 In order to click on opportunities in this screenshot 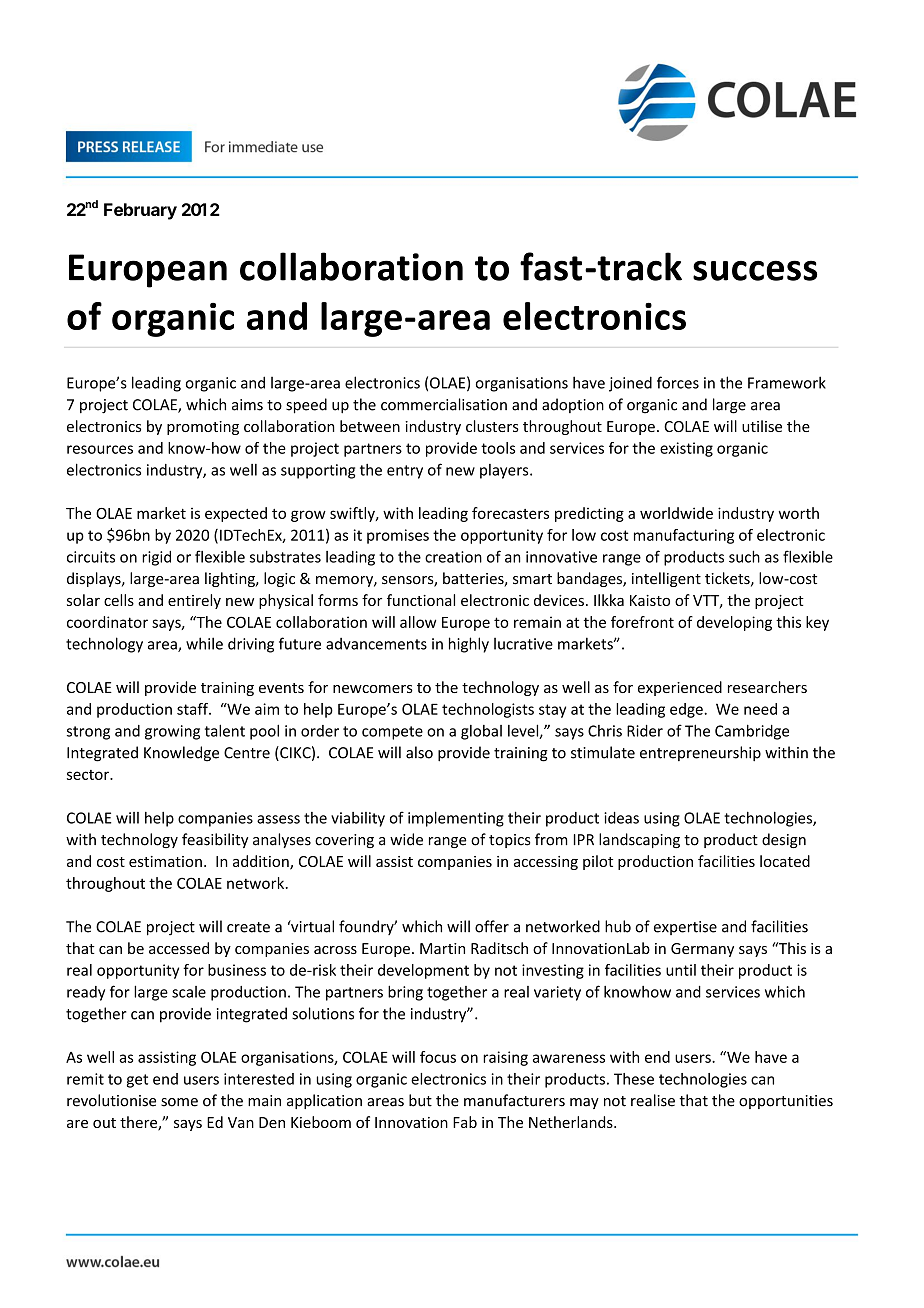, I will do `click(786, 1102)`.
